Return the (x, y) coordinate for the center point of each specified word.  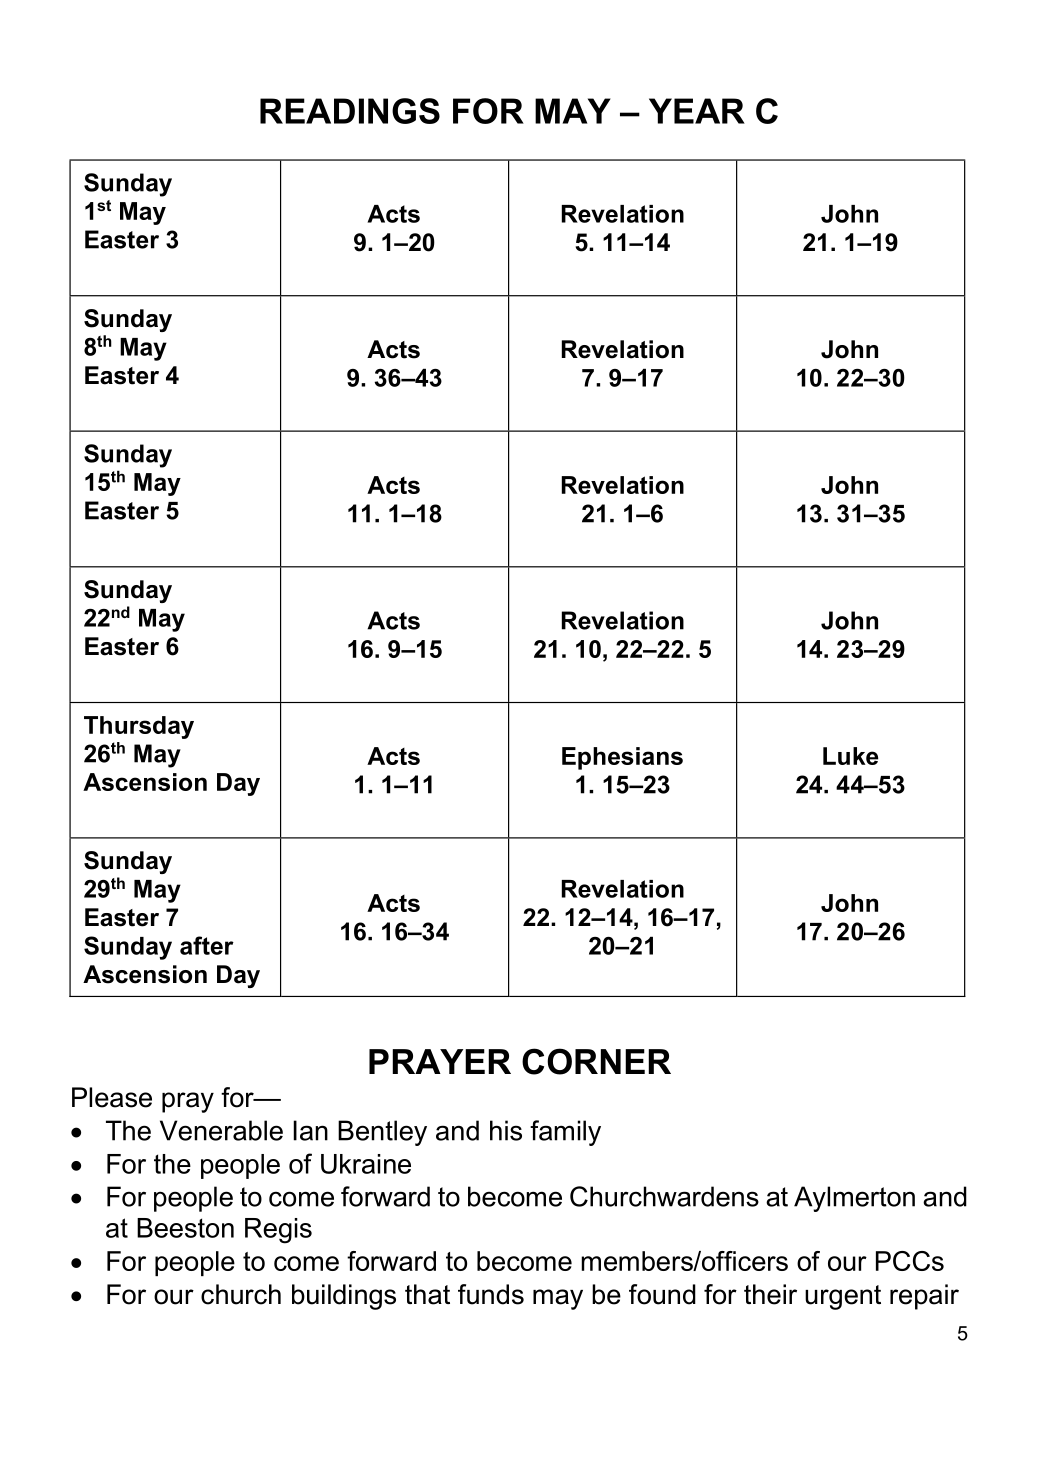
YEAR (697, 111)
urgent (843, 1297)
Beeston (185, 1228)
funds (491, 1294)
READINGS (350, 111)
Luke (850, 756)
